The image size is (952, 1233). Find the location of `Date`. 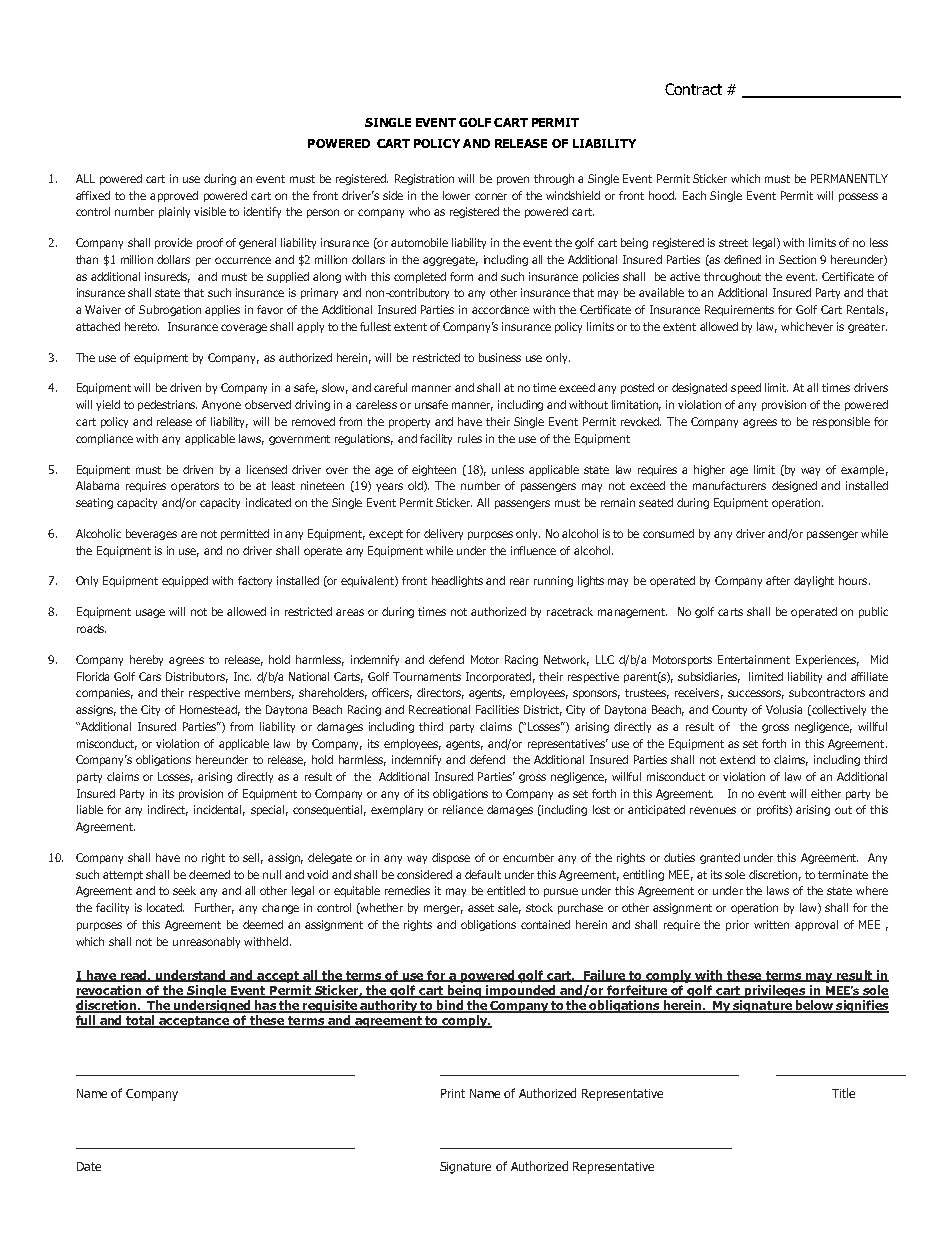

Date is located at coordinates (89, 1166).
